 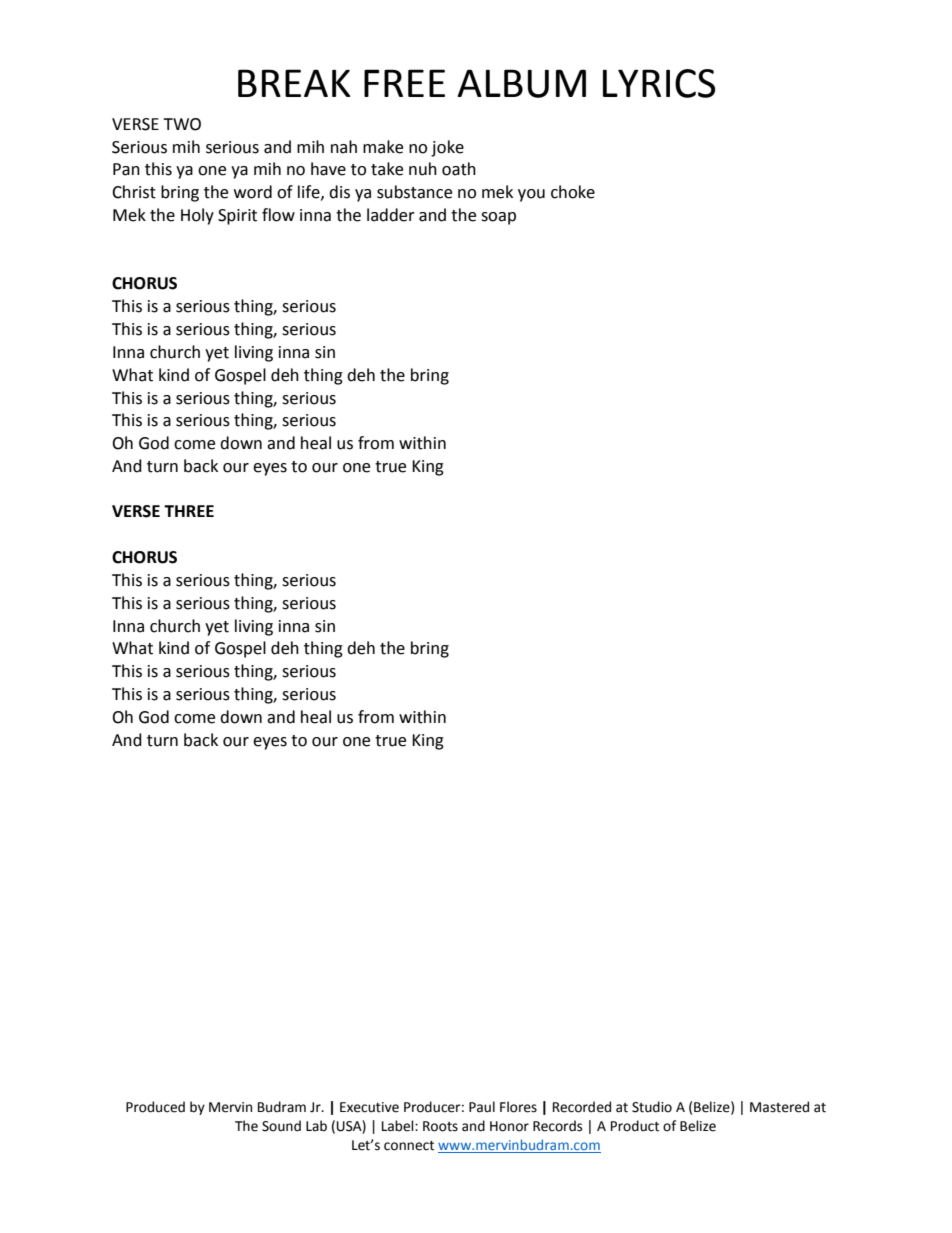 I want to click on choke, so click(x=573, y=192).
